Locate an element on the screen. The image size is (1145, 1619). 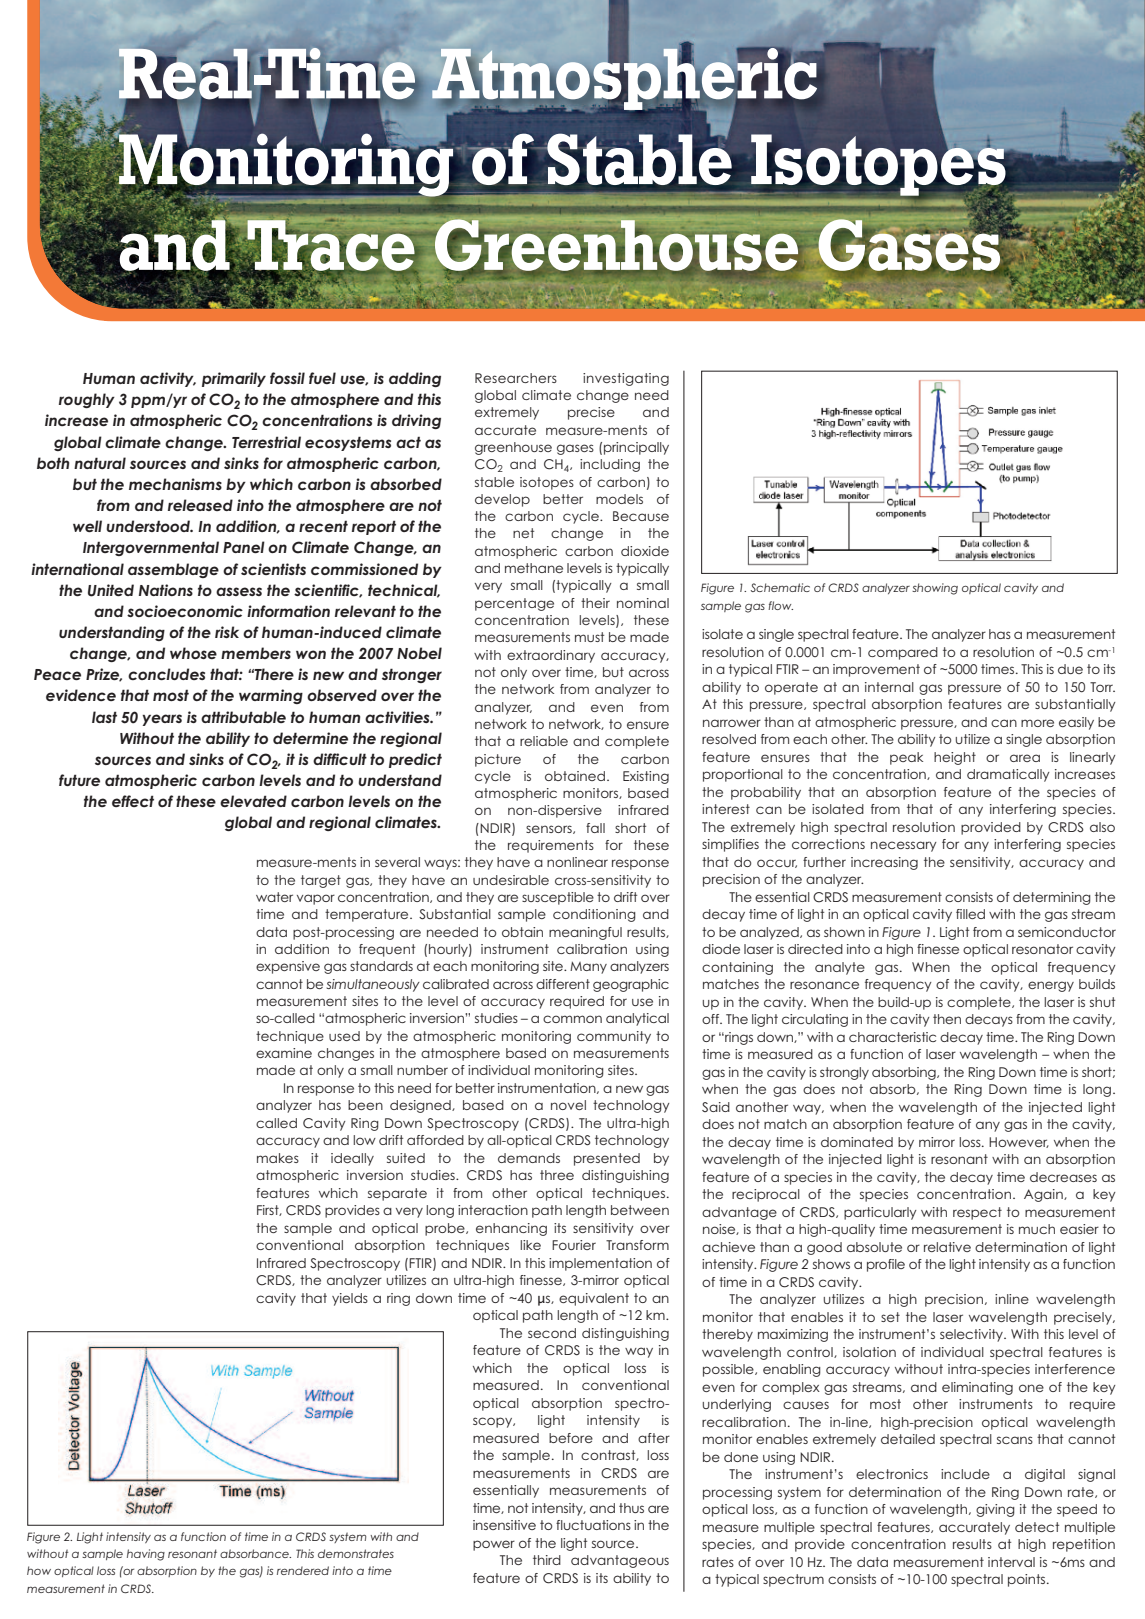
activity is located at coordinates (168, 379).
